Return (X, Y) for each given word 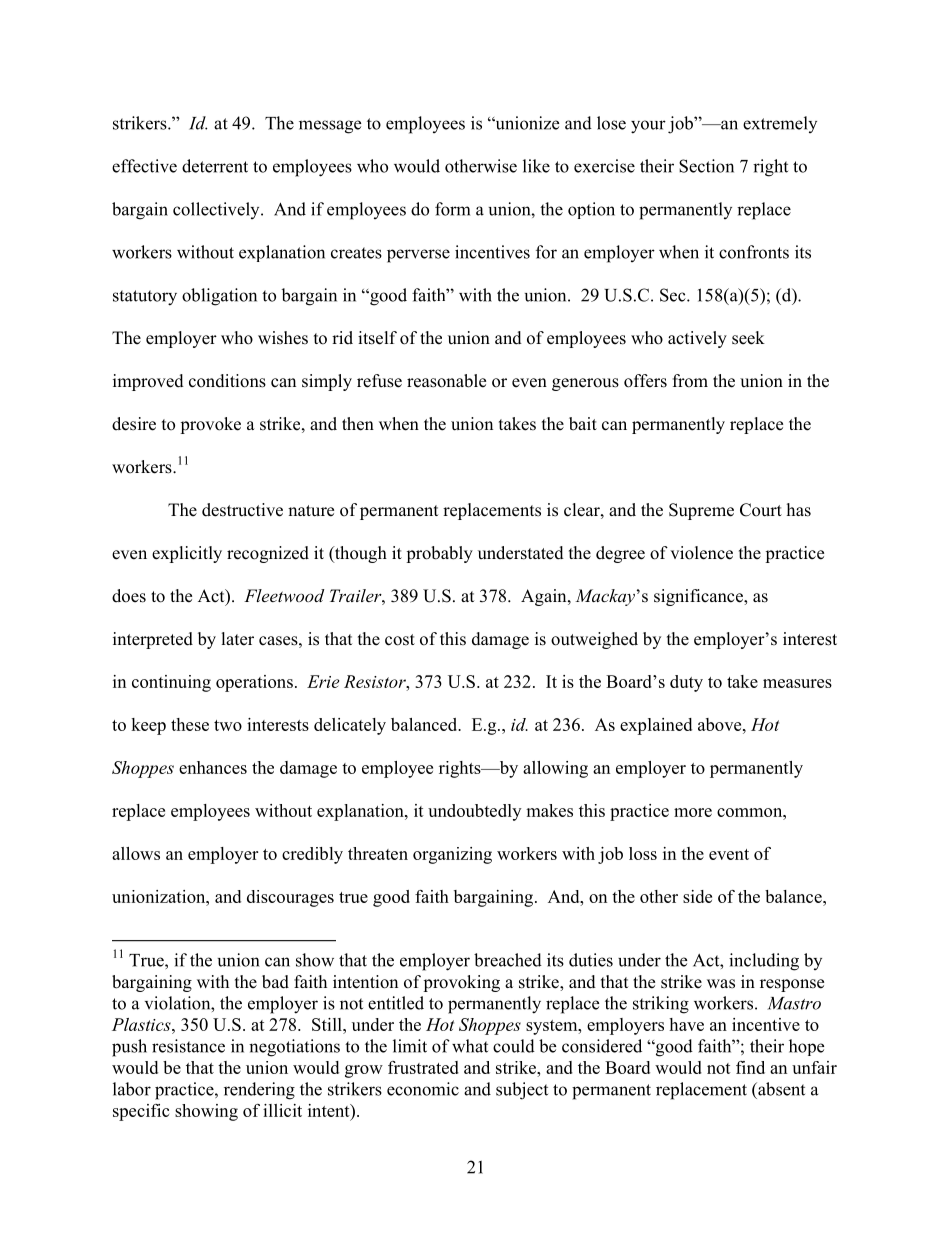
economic (423, 1089)
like (536, 166)
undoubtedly (474, 812)
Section (706, 166)
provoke (210, 425)
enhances (213, 767)
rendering (259, 1091)
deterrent (215, 166)
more (693, 812)
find (750, 1067)
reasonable (446, 381)
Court (761, 510)
